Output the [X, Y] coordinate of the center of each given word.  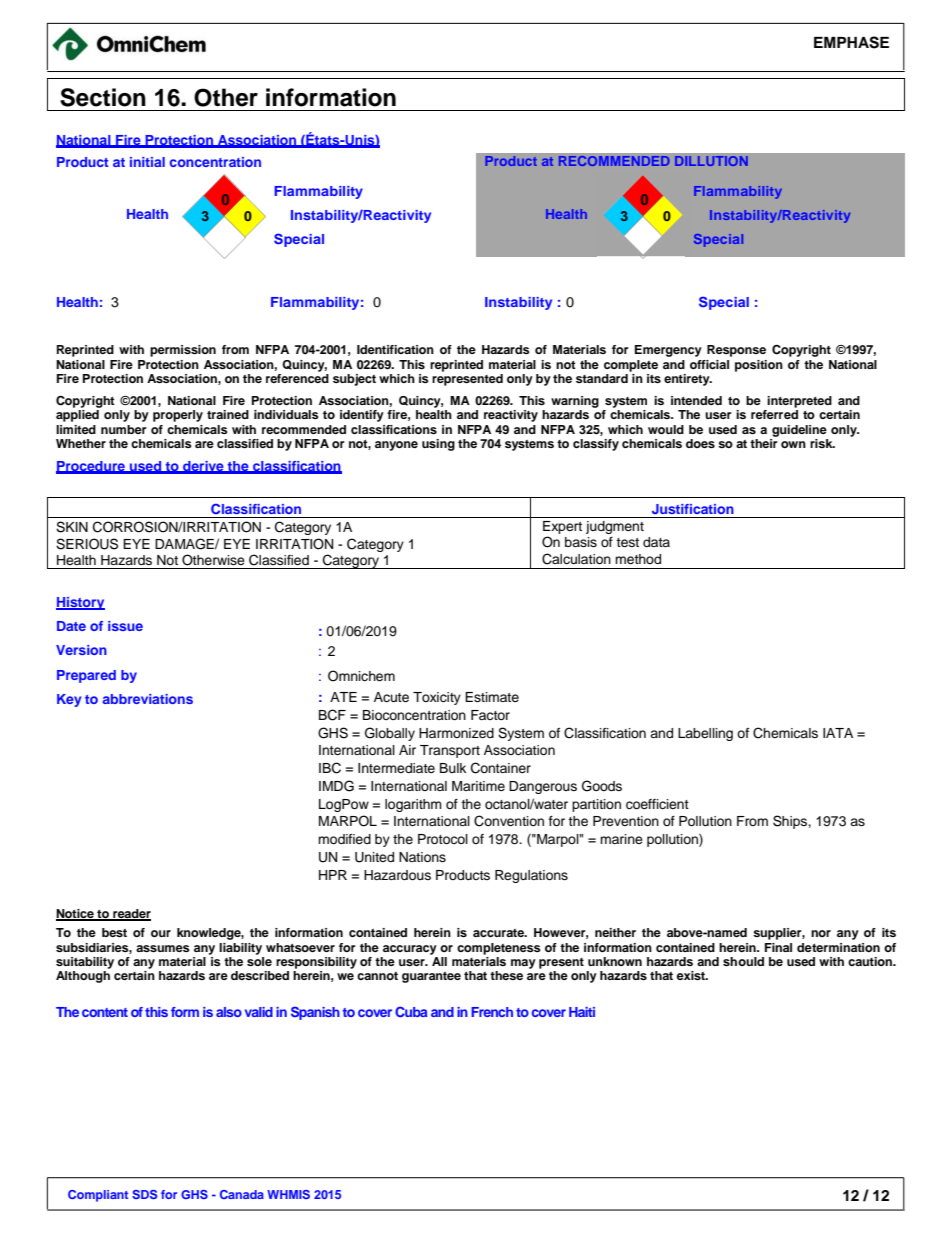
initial [147, 162]
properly [178, 416]
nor [821, 933]
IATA [838, 733]
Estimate [492, 697]
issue [125, 626]
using [438, 445]
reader [131, 915]
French [492, 1012]
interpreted [799, 402]
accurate [499, 933]
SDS [144, 1194]
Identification [395, 349]
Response [736, 351]
